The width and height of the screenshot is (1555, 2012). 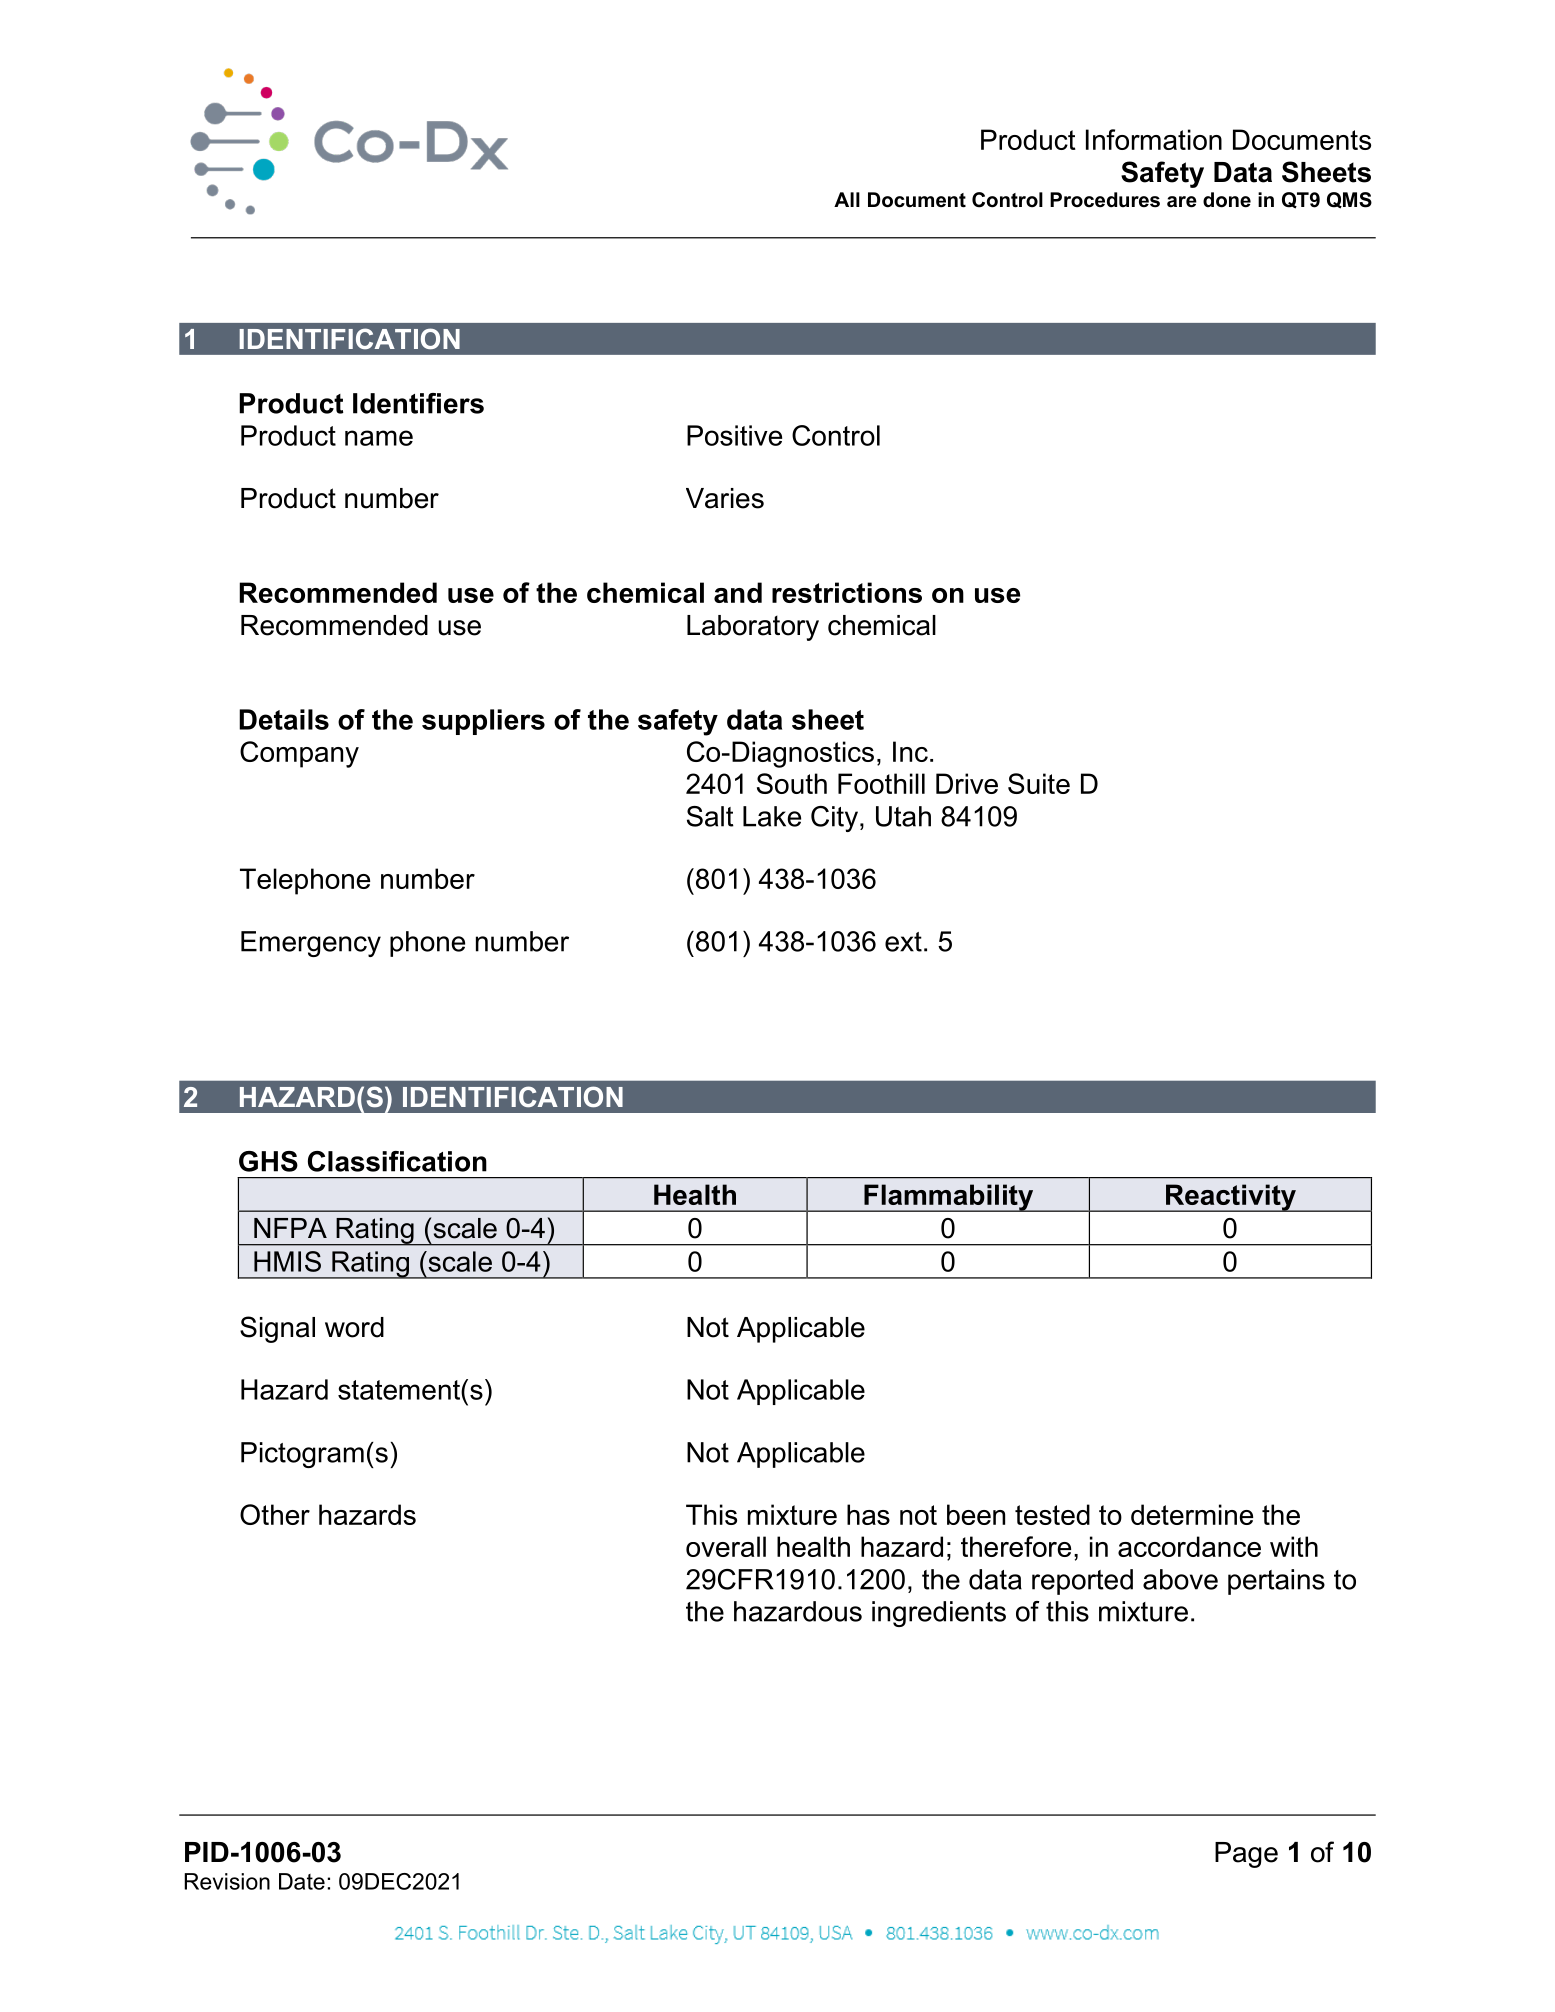 I want to click on Reactivity, so click(x=1231, y=1198).
